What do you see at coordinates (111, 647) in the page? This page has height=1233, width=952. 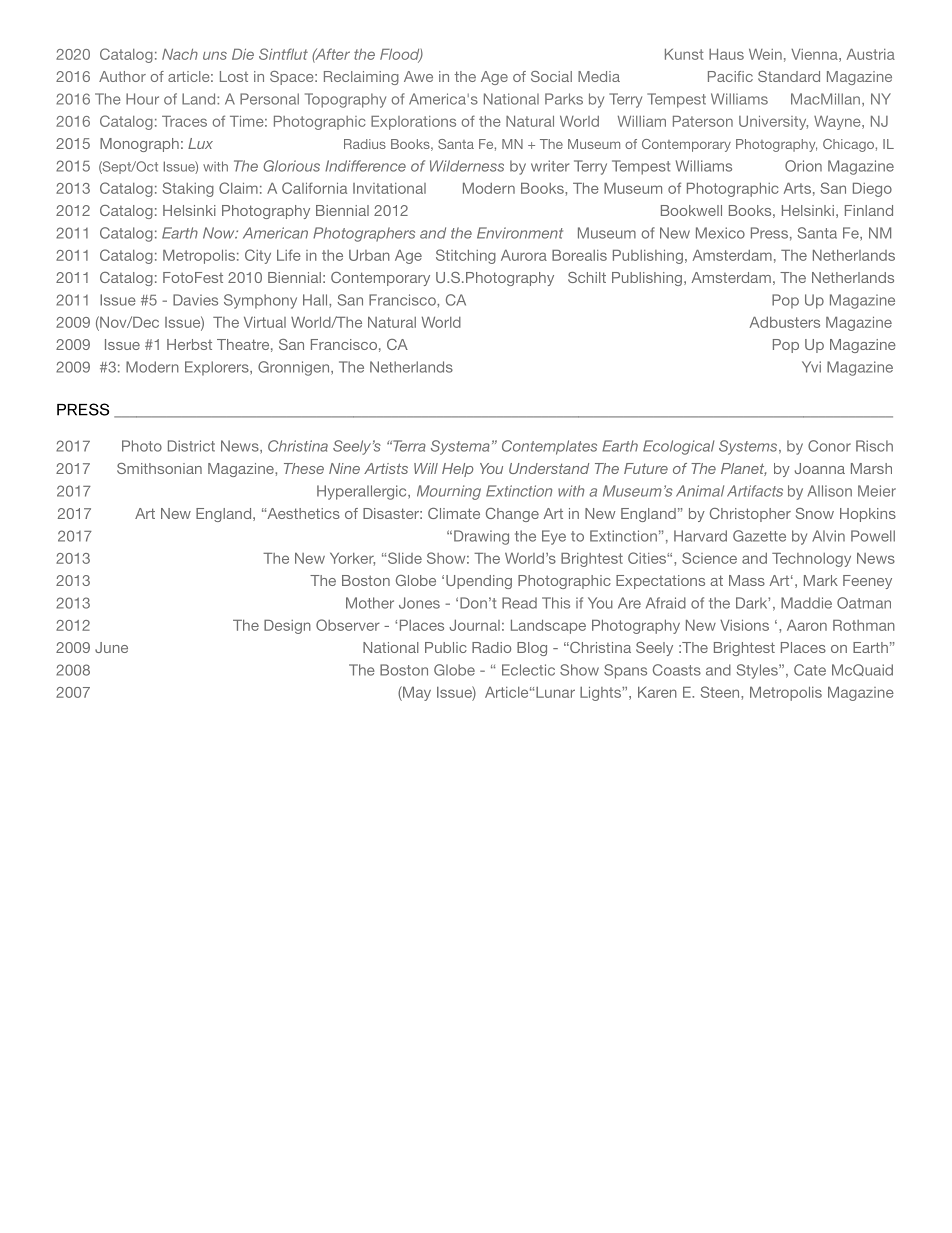 I see `June` at bounding box center [111, 647].
